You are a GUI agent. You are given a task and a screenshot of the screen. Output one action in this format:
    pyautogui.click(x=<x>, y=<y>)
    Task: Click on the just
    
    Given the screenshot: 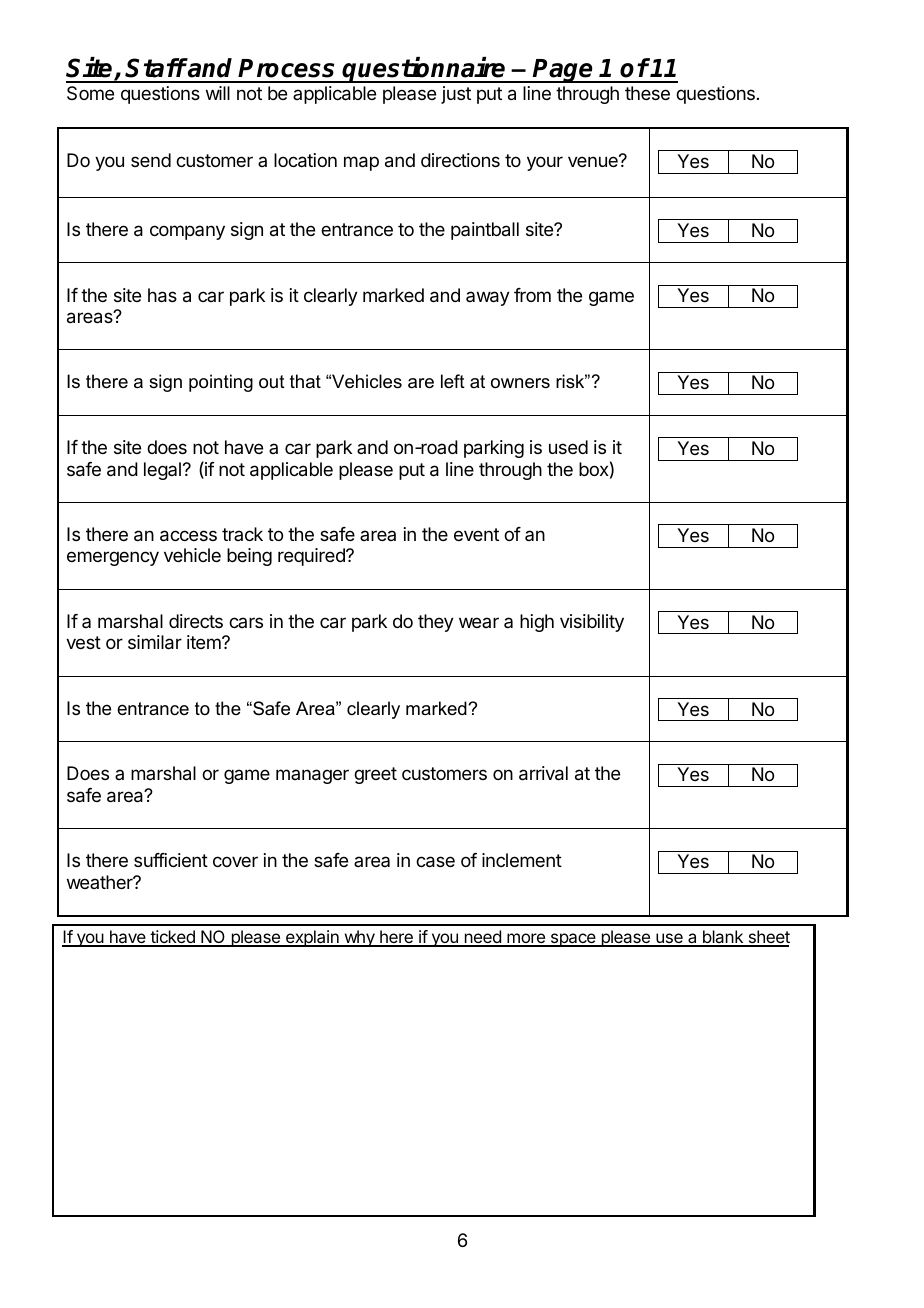 What is the action you would take?
    pyautogui.click(x=456, y=95)
